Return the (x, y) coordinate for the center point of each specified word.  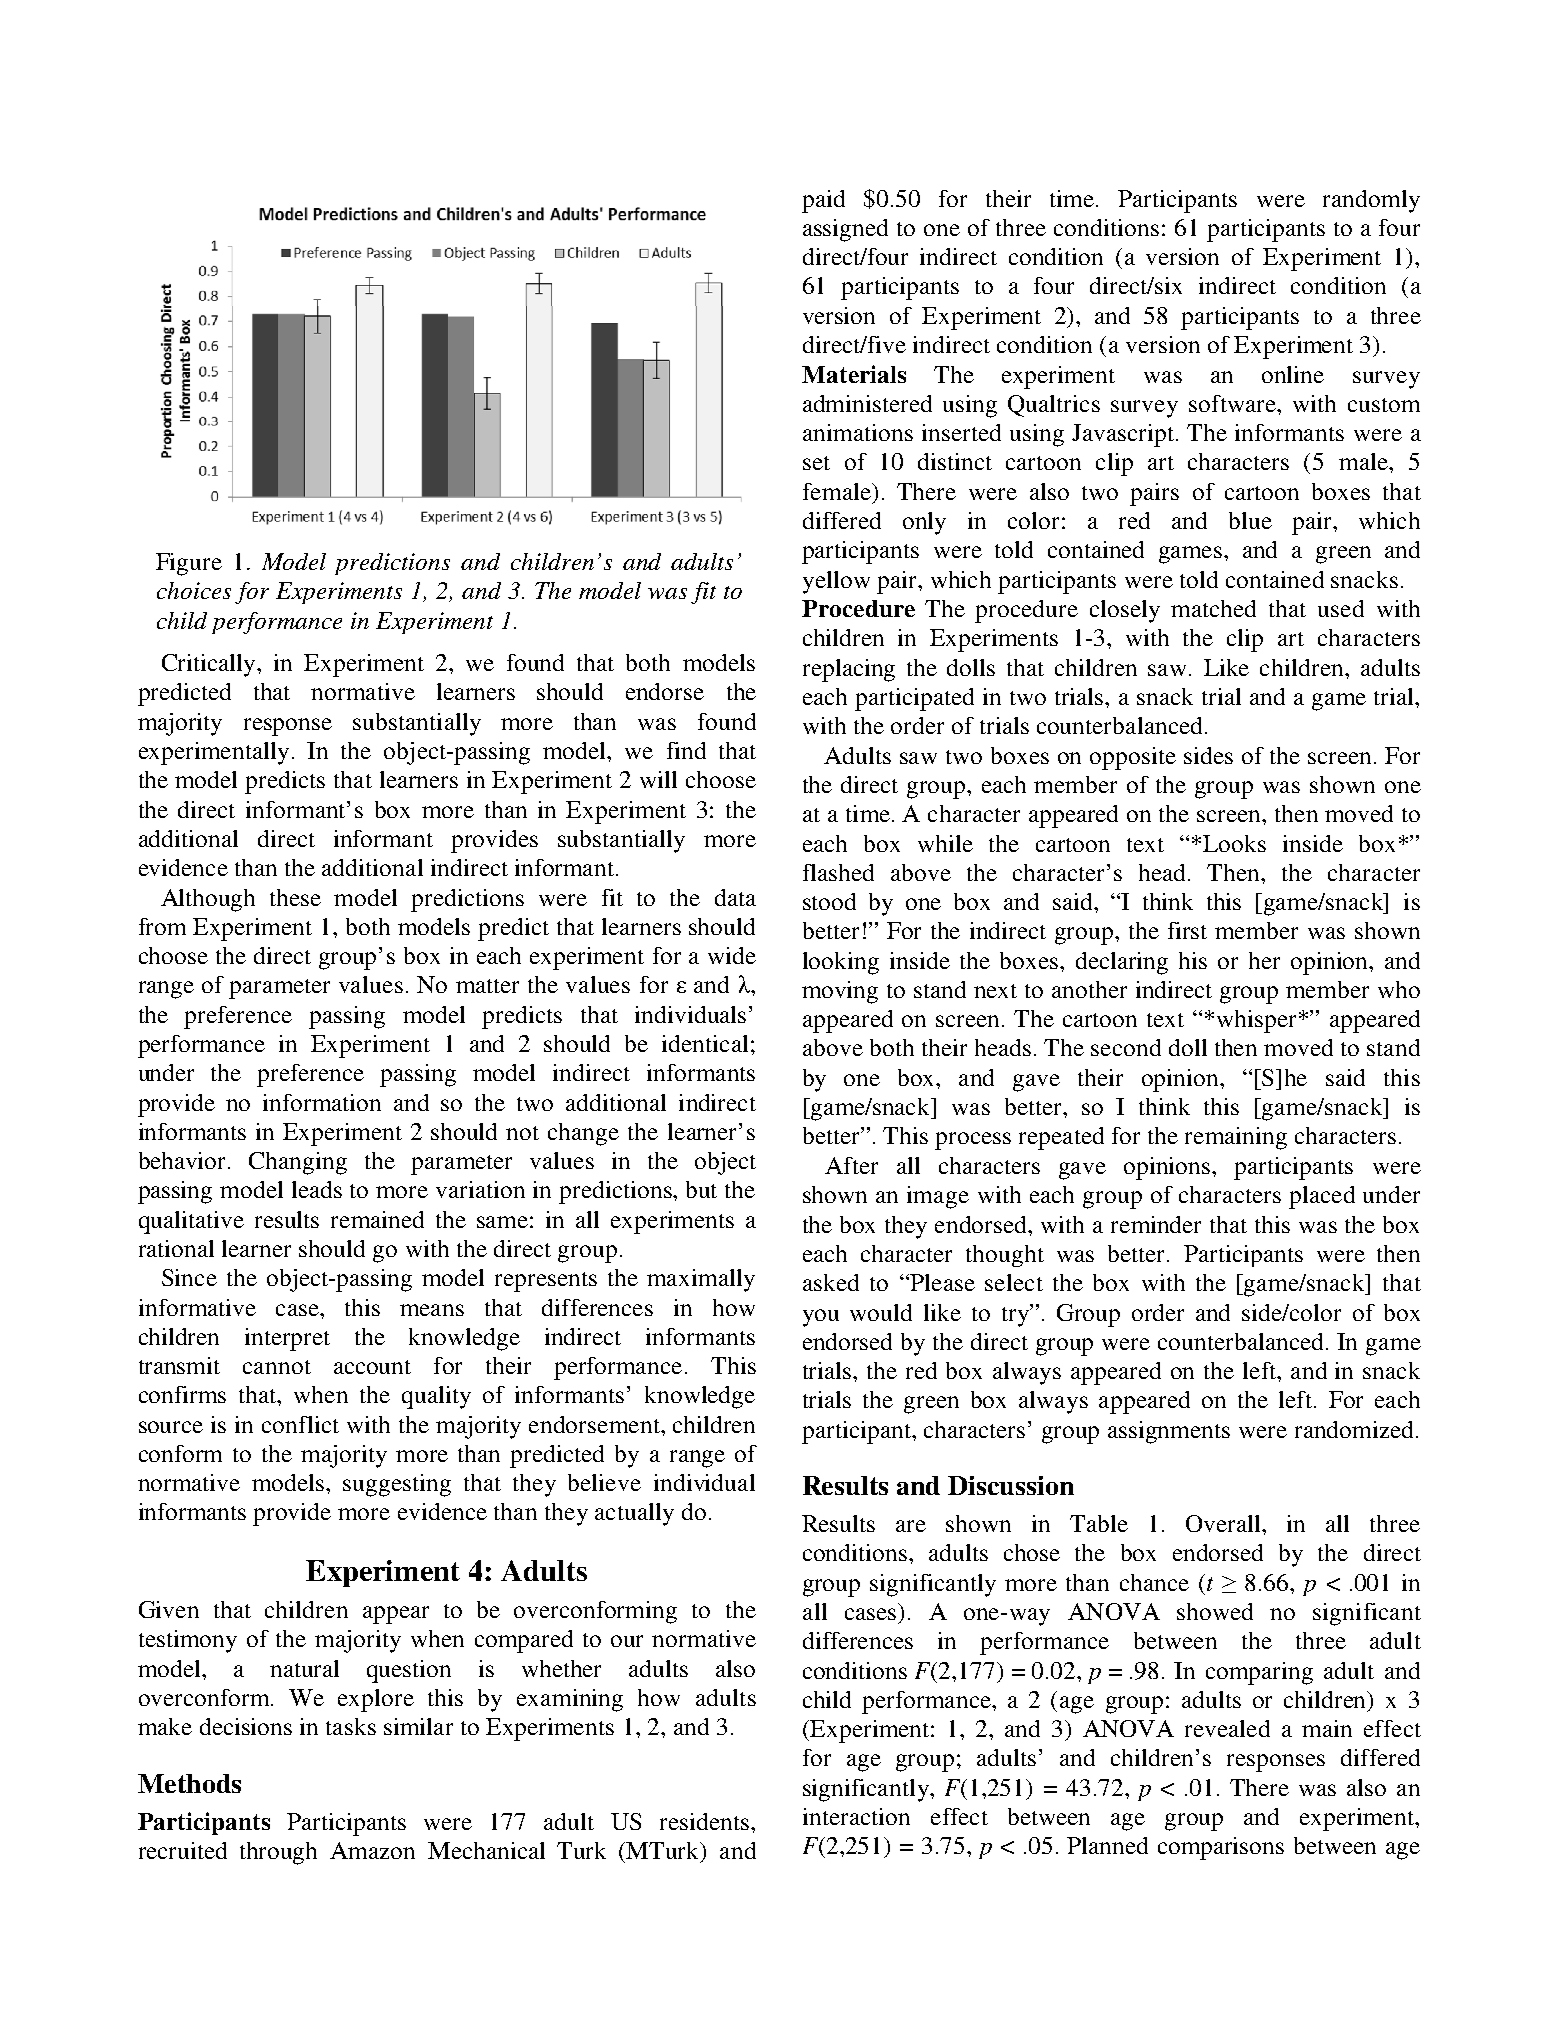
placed (1322, 1197)
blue (1250, 520)
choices (194, 590)
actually (634, 1514)
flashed (838, 872)
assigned (845, 230)
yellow (836, 582)
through (278, 1853)
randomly (1371, 201)
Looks (1234, 843)
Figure (189, 564)
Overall (1224, 1523)
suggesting (397, 1485)
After (851, 1165)
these (295, 897)
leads (317, 1189)
